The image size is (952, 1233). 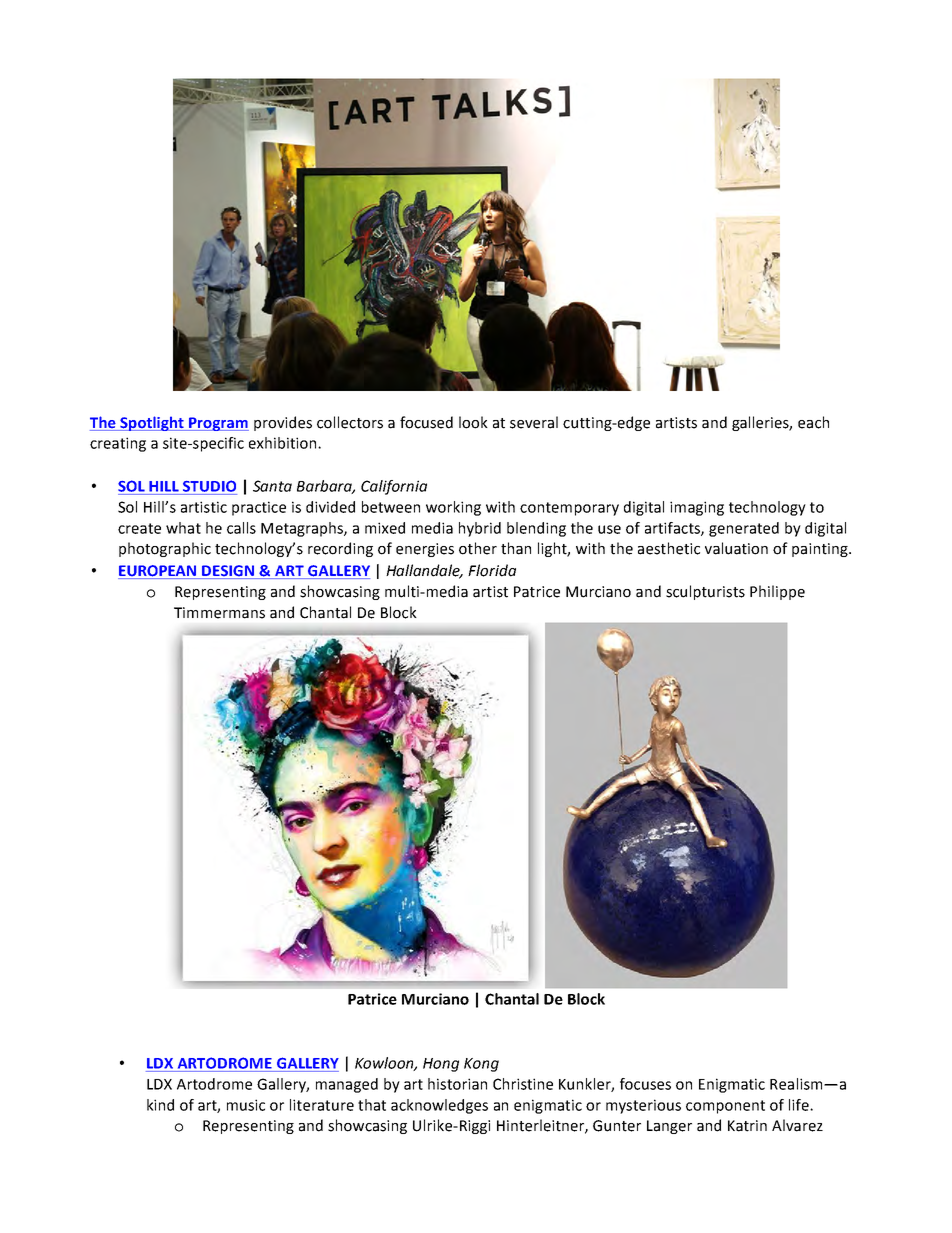 What do you see at coordinates (473, 422) in the document?
I see `look` at bounding box center [473, 422].
